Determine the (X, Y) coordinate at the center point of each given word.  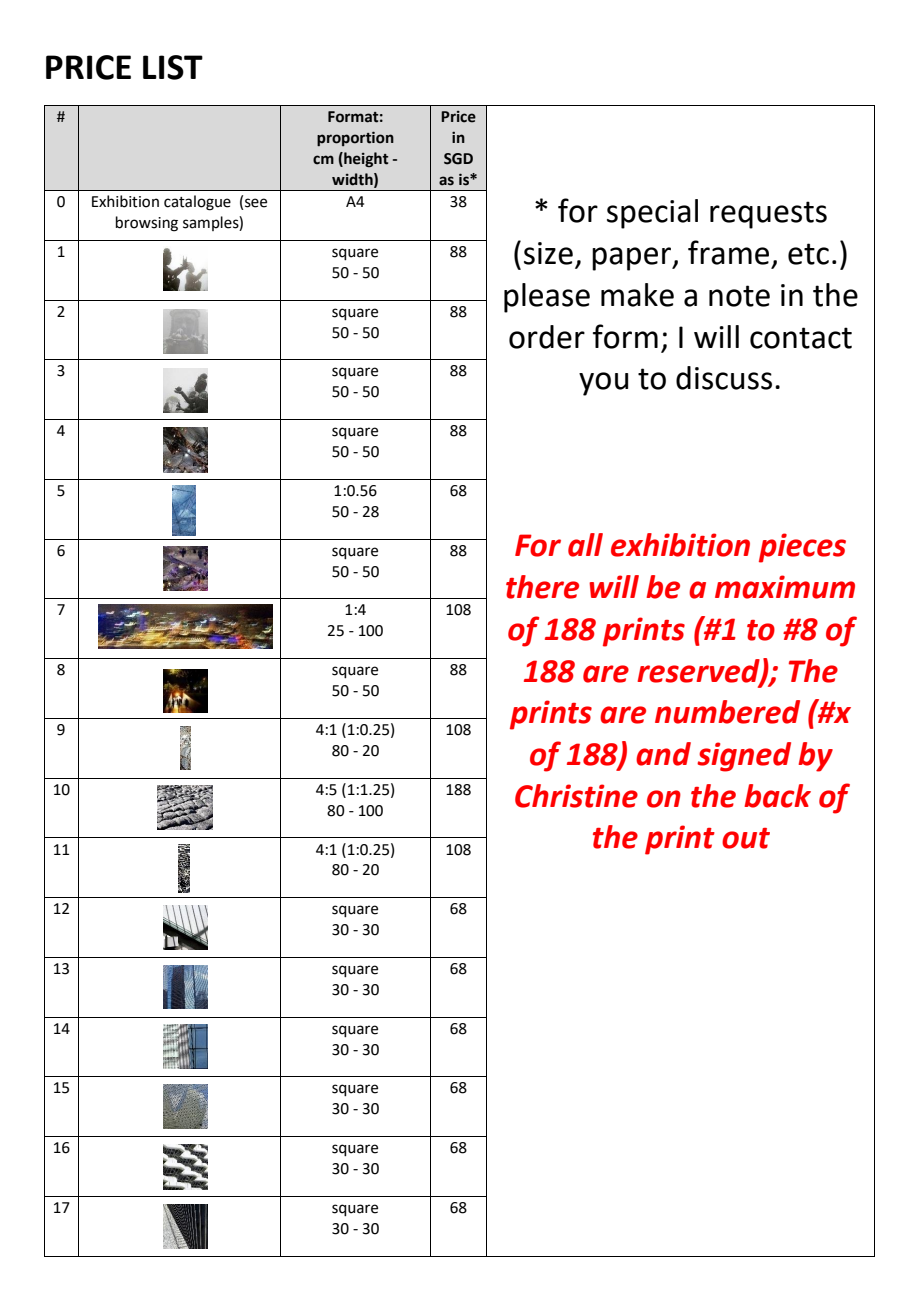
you (603, 384)
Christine (576, 796)
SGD (458, 159)
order (547, 337)
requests (768, 215)
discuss (724, 378)
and (663, 754)
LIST (173, 67)
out (746, 838)
